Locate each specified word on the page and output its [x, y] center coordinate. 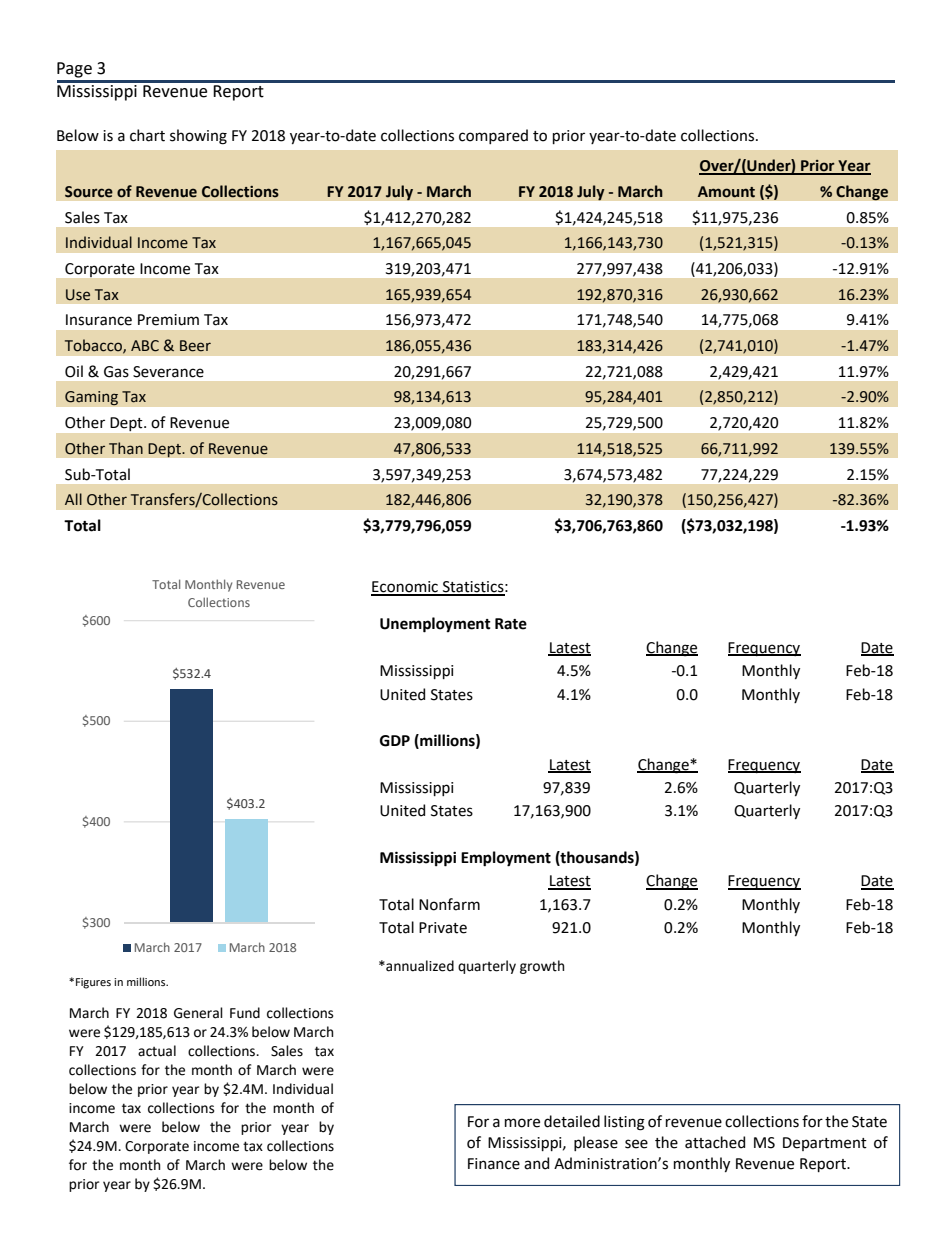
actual [157, 1051]
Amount [726, 192]
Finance [494, 1164]
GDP [395, 741]
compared [493, 136]
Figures [93, 983]
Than [126, 448]
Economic [405, 588]
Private [443, 928]
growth [542, 967]
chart [147, 135]
